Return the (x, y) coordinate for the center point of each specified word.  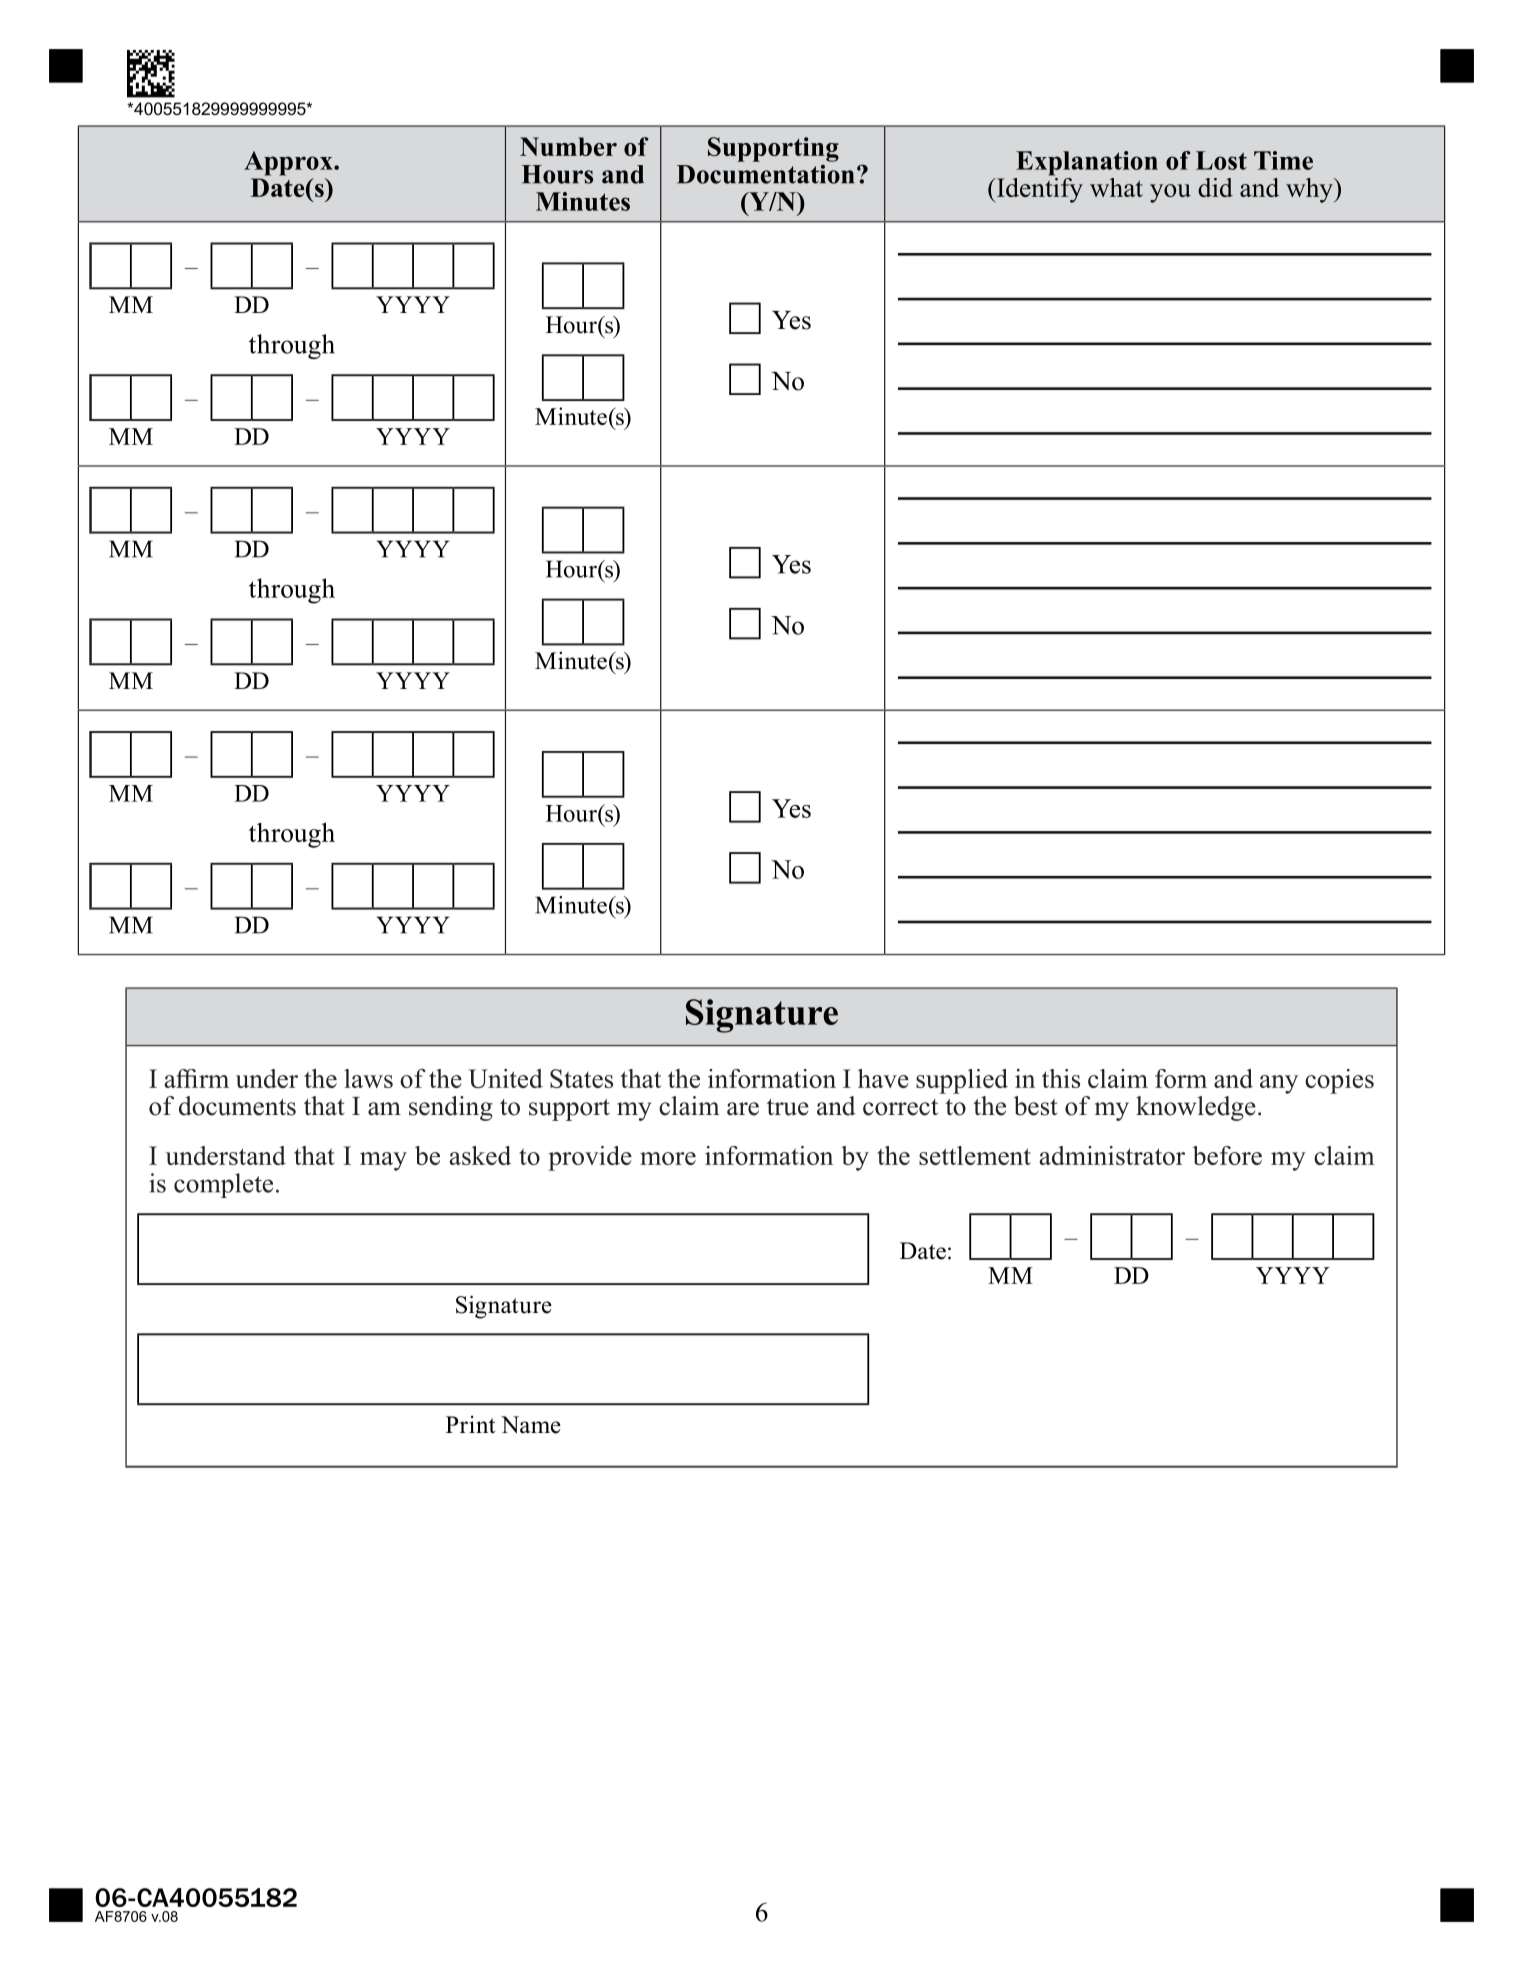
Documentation (765, 174)
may (383, 1161)
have (883, 1078)
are (743, 1109)
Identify (1038, 189)
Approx (289, 163)
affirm (196, 1078)
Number (568, 146)
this (1061, 1078)
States (581, 1078)
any (1279, 1084)
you (1170, 193)
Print (470, 1424)
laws (368, 1078)
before (1227, 1155)
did (1215, 187)
